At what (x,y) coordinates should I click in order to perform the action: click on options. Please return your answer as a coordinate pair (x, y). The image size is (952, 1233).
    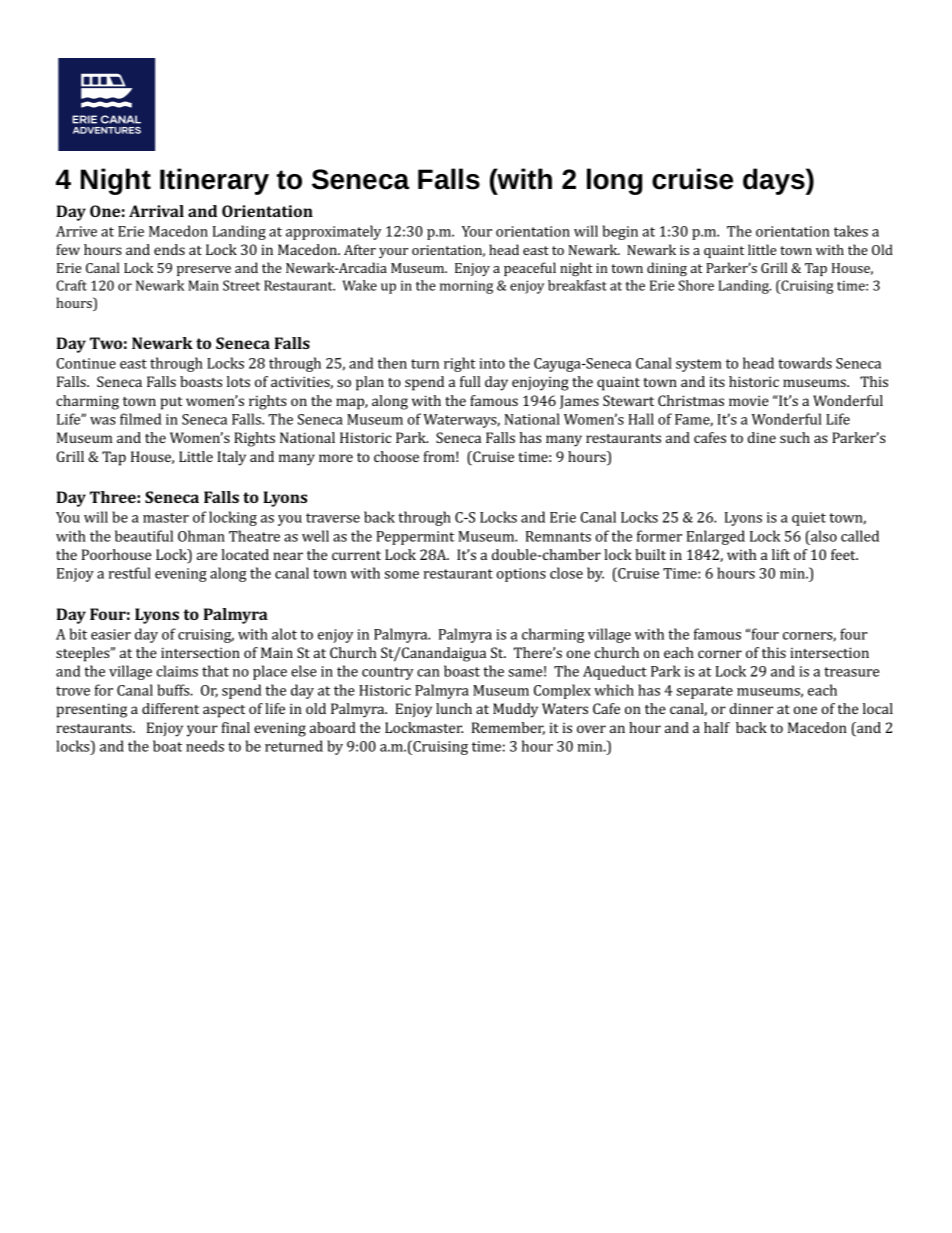
    Looking at the image, I should click on (521, 575).
